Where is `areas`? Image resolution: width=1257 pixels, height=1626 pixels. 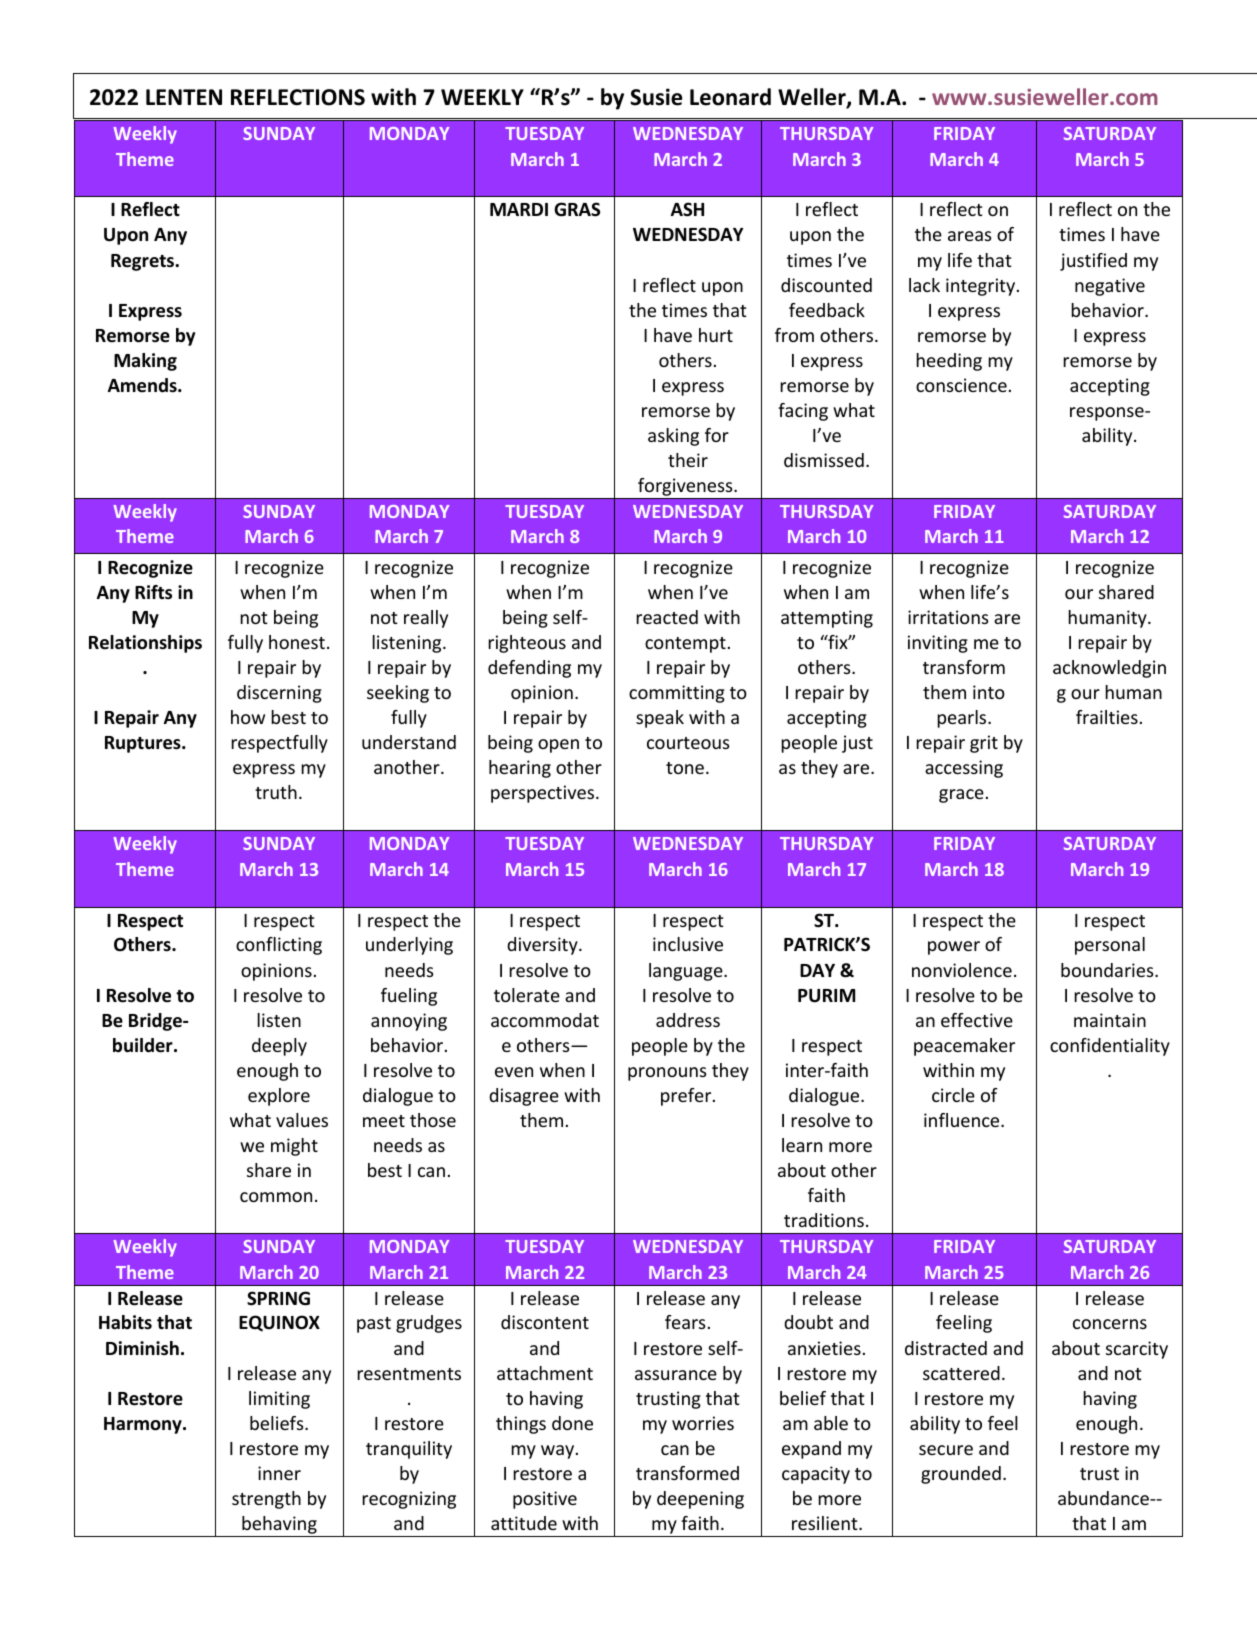 areas is located at coordinates (969, 236).
